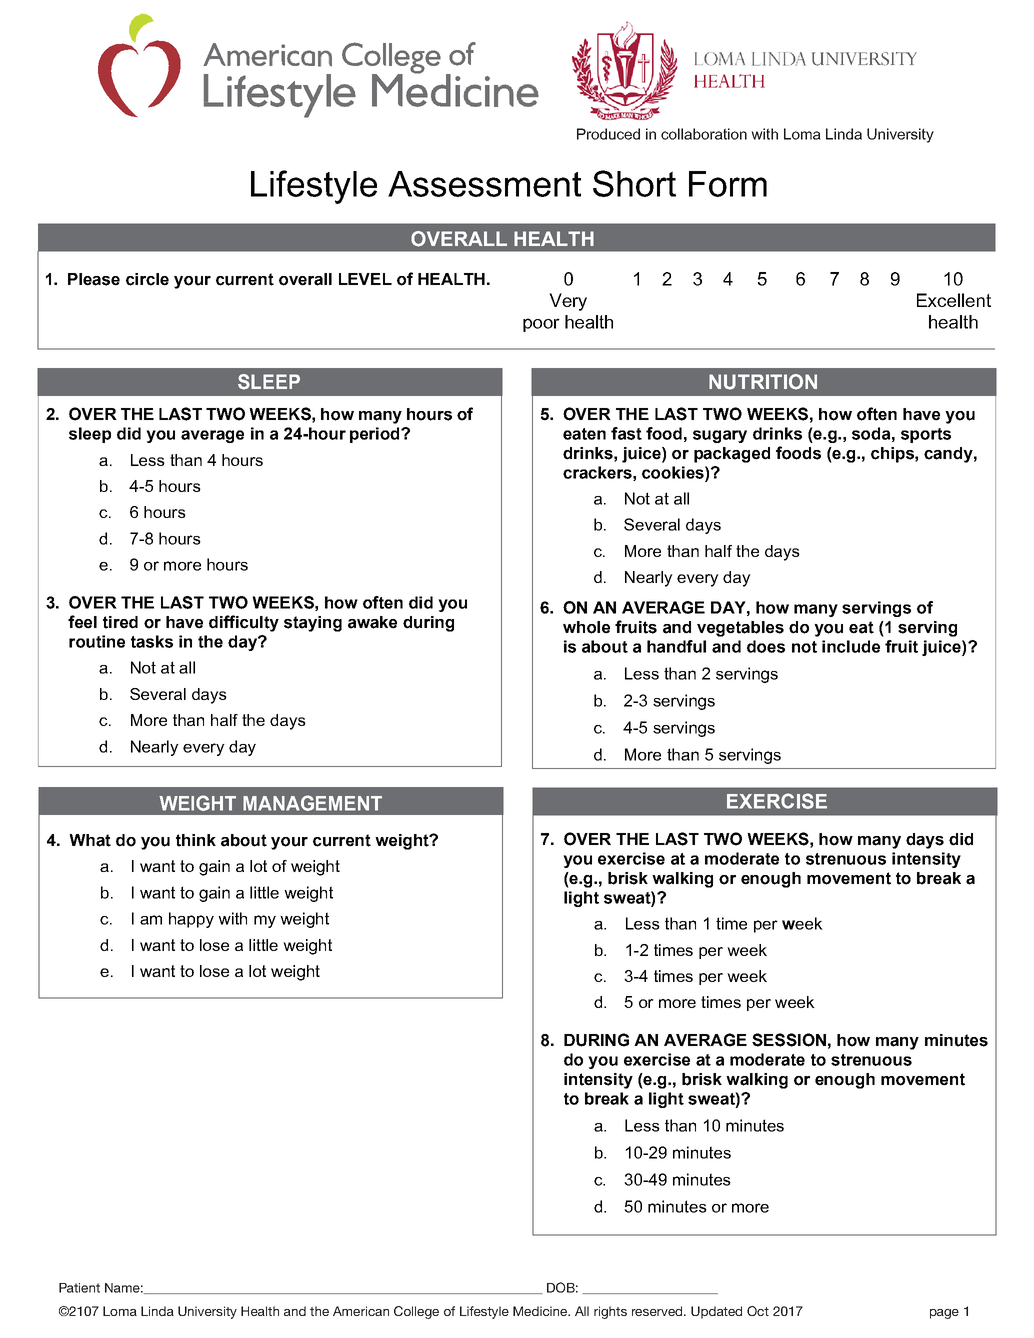  Describe the element at coordinates (541, 1311) in the screenshot. I see `Medicine` at that location.
